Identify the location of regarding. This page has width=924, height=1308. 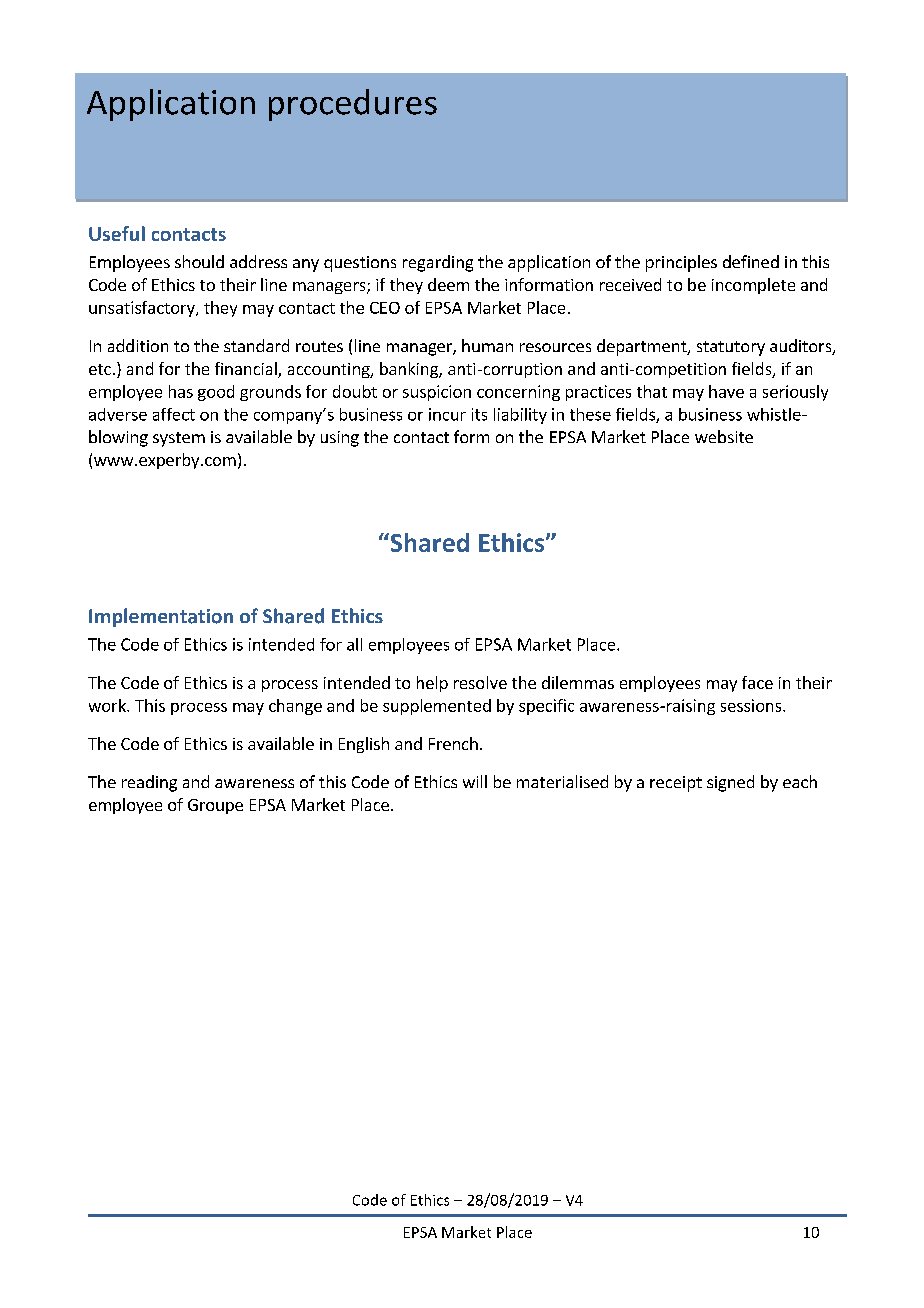
(438, 263).
